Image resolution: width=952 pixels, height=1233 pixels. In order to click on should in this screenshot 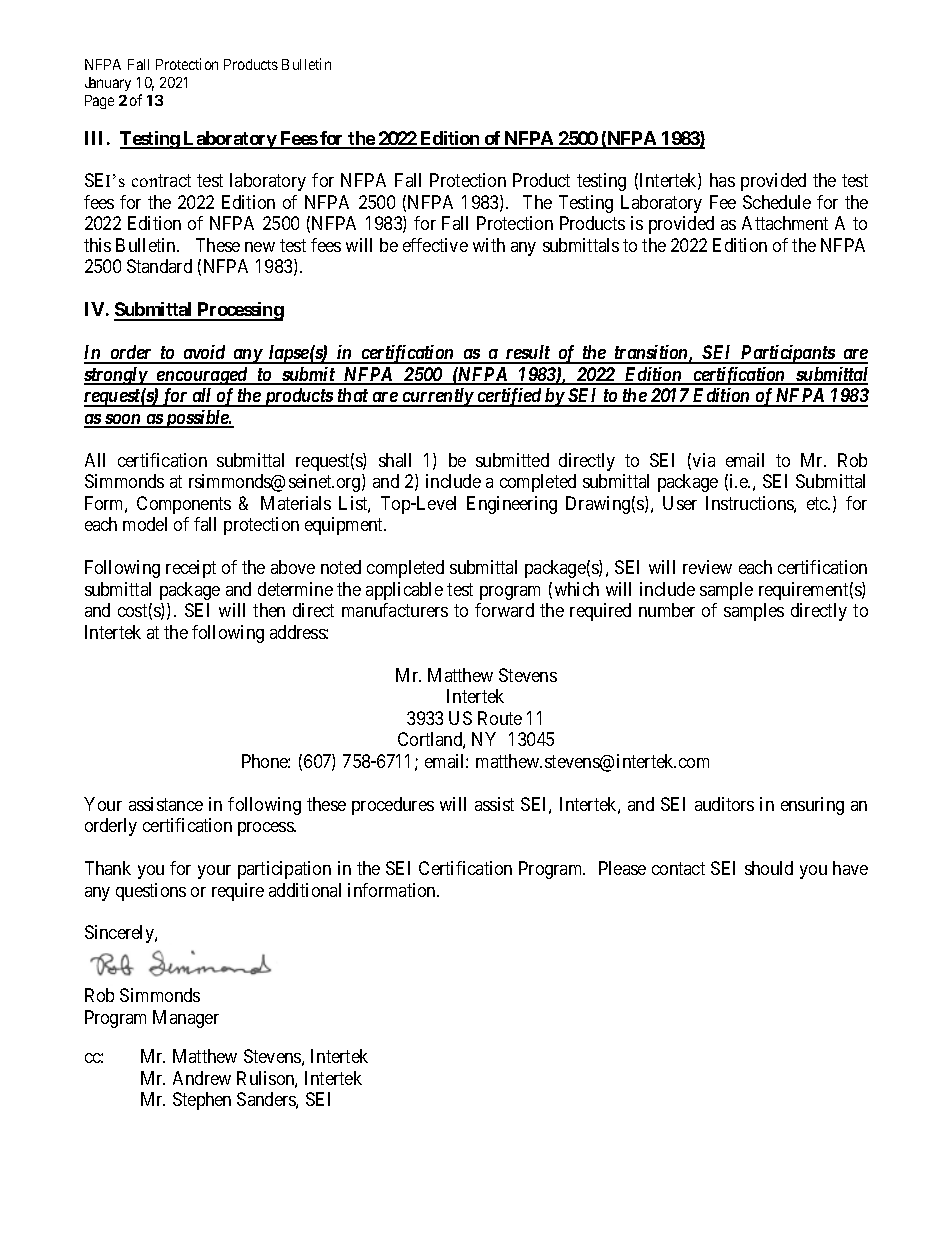, I will do `click(769, 868)`.
